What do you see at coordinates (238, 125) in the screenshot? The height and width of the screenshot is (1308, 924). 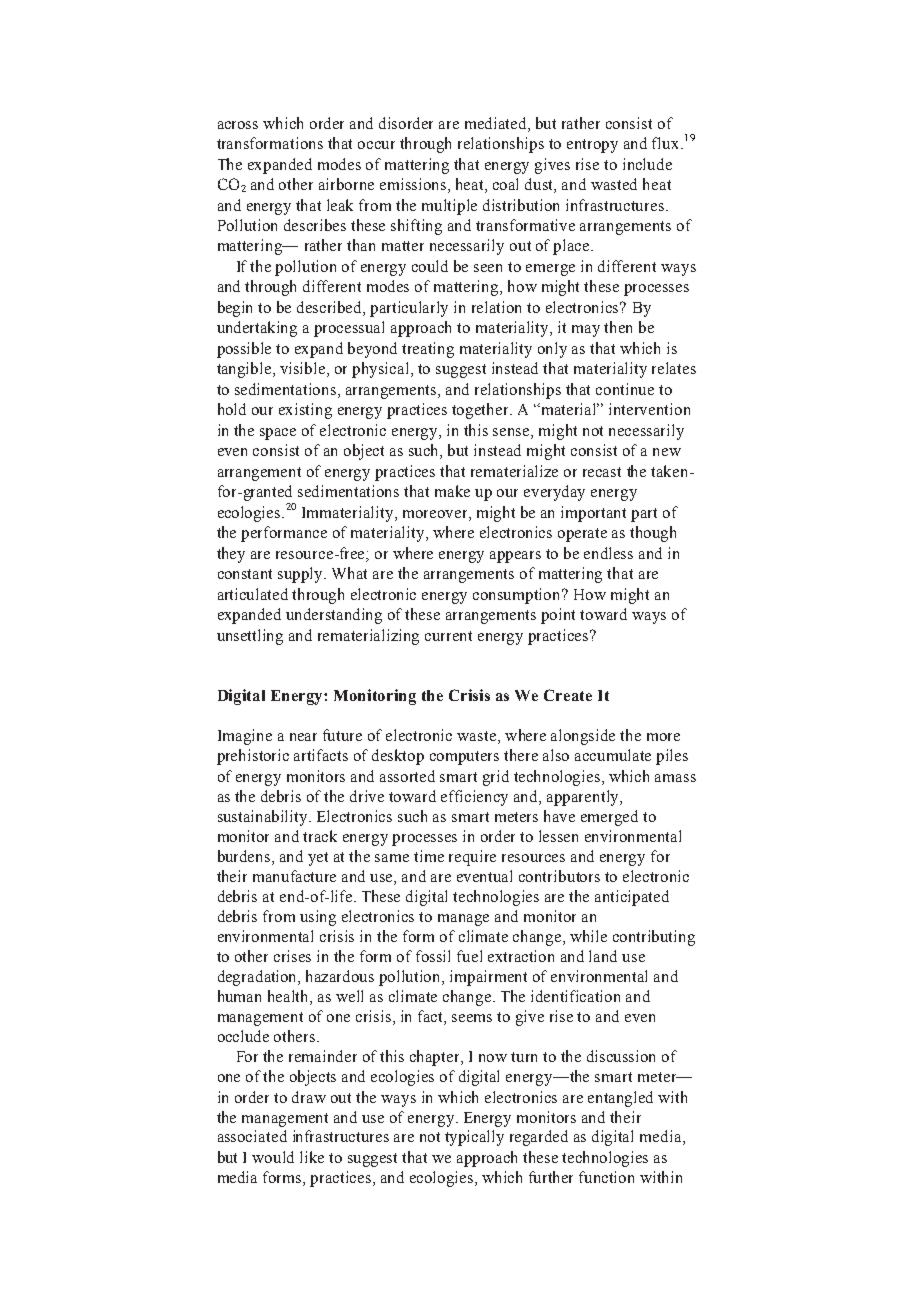 I see `across` at bounding box center [238, 125].
